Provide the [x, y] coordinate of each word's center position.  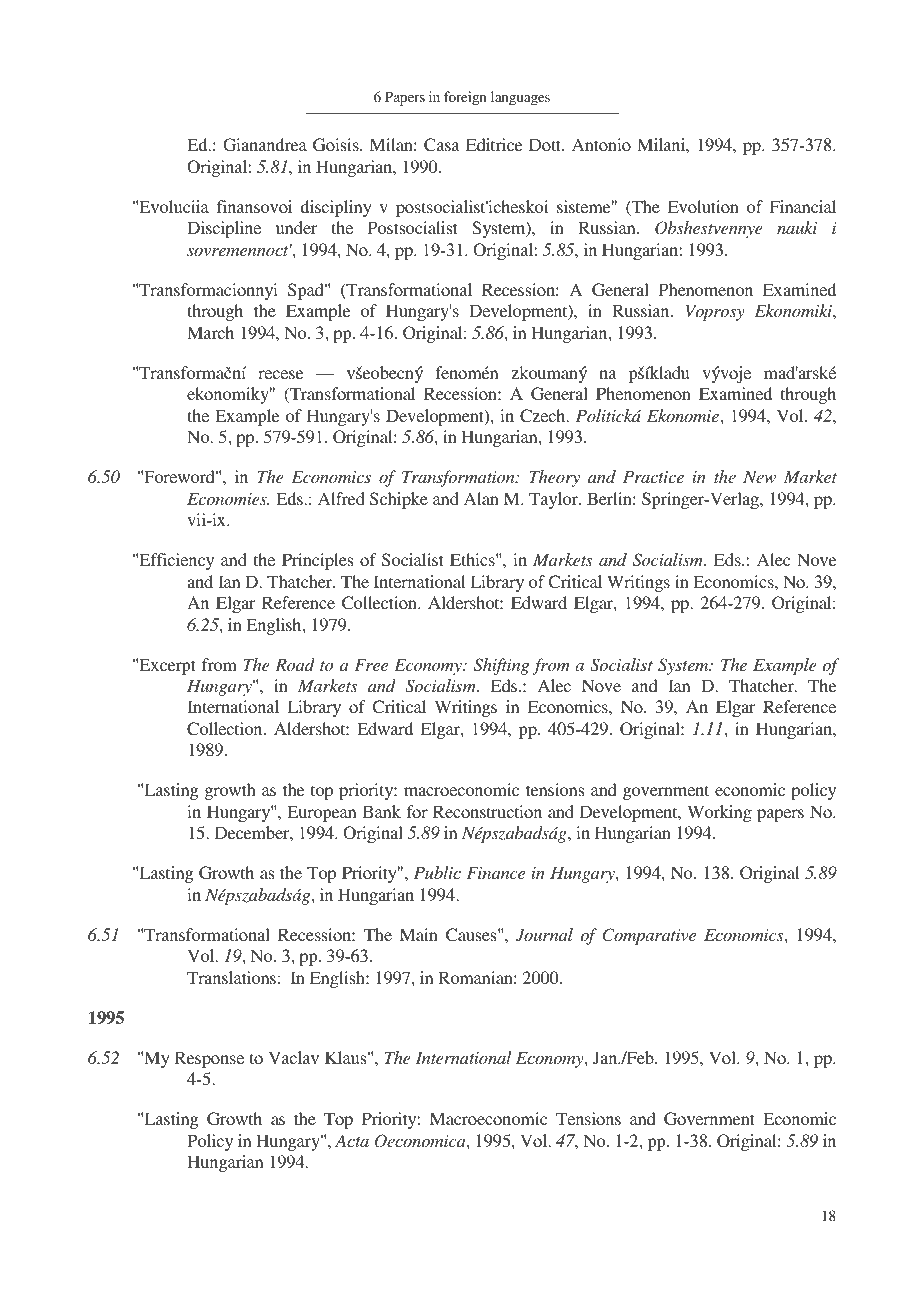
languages [520, 98]
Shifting [501, 666]
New [759, 477]
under [296, 227]
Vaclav [293, 1057]
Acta [352, 1140]
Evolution [703, 206]
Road [295, 664]
